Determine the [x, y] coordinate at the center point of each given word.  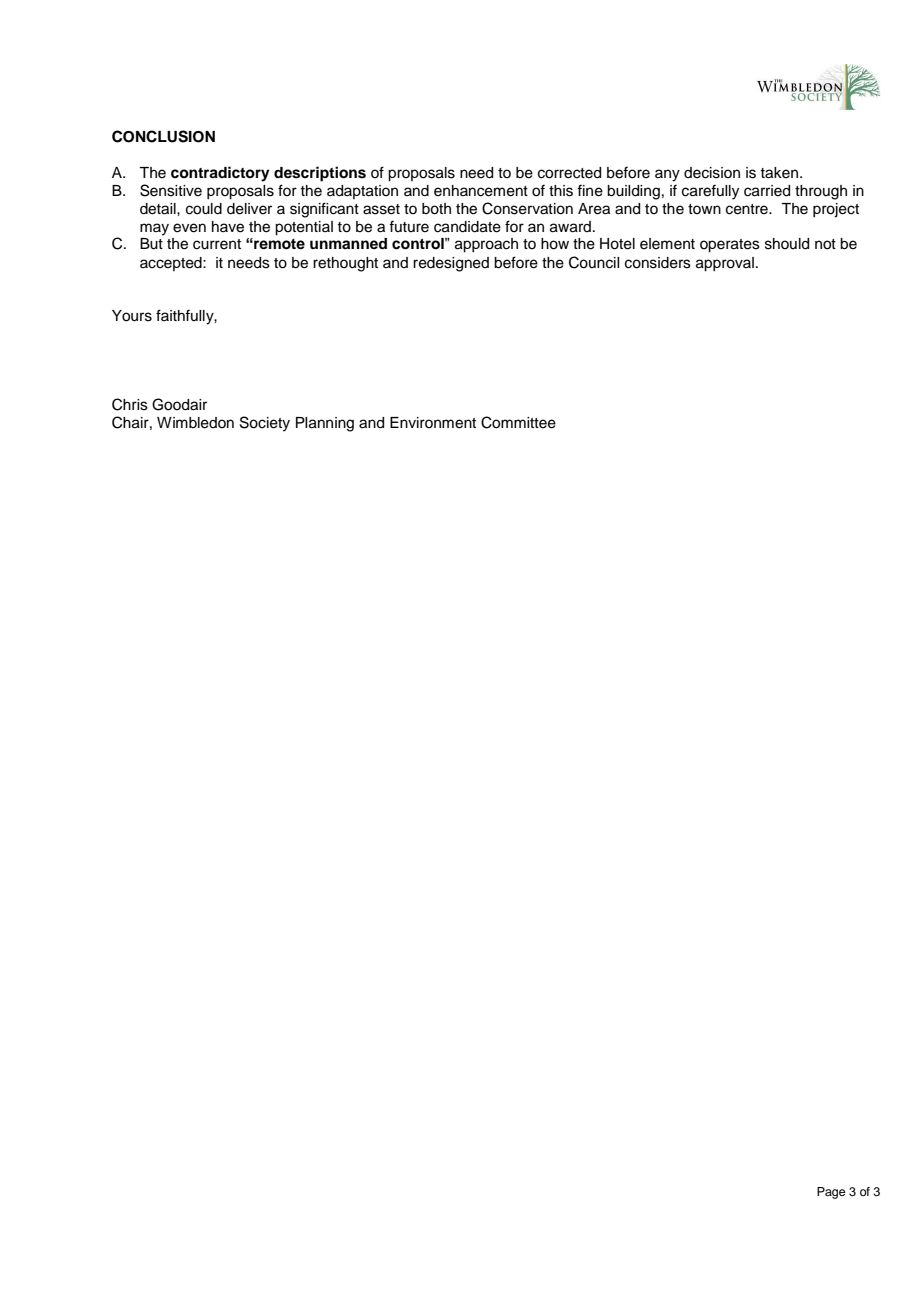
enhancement [481, 191]
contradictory [220, 174]
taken [779, 173]
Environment [433, 423]
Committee [518, 422]
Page [831, 1193]
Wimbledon [195, 423]
